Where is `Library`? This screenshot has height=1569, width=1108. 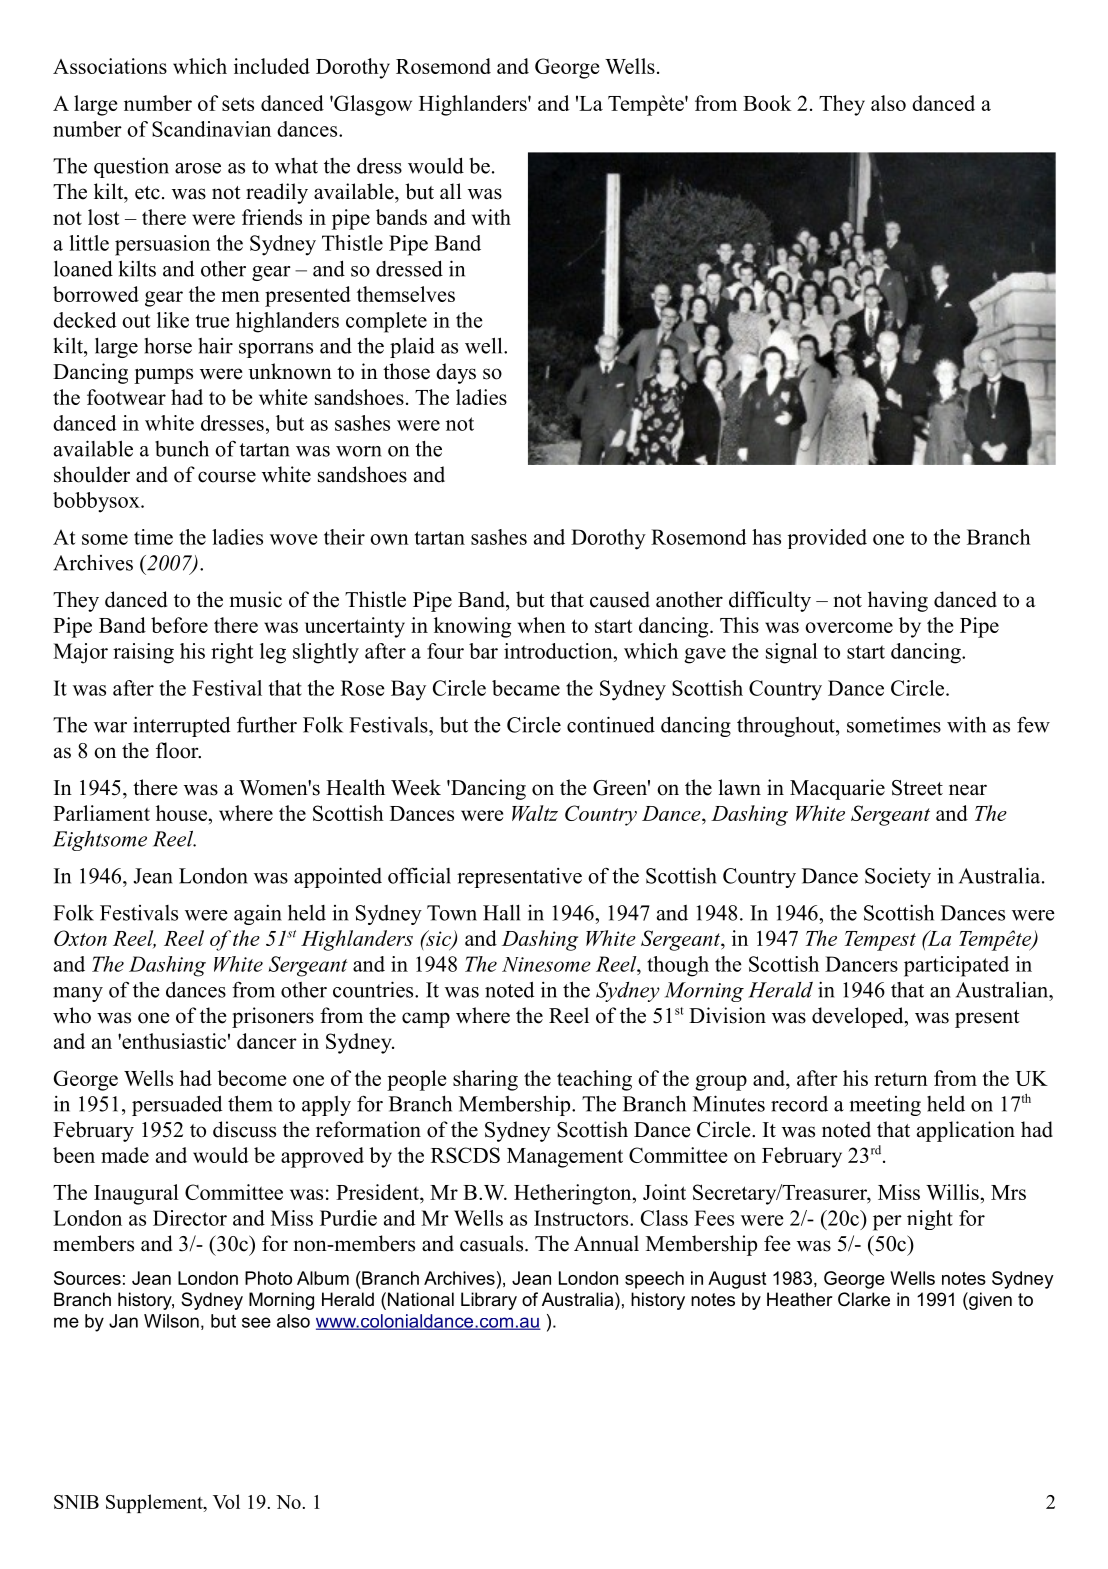
Library is located at coordinates (489, 1301).
